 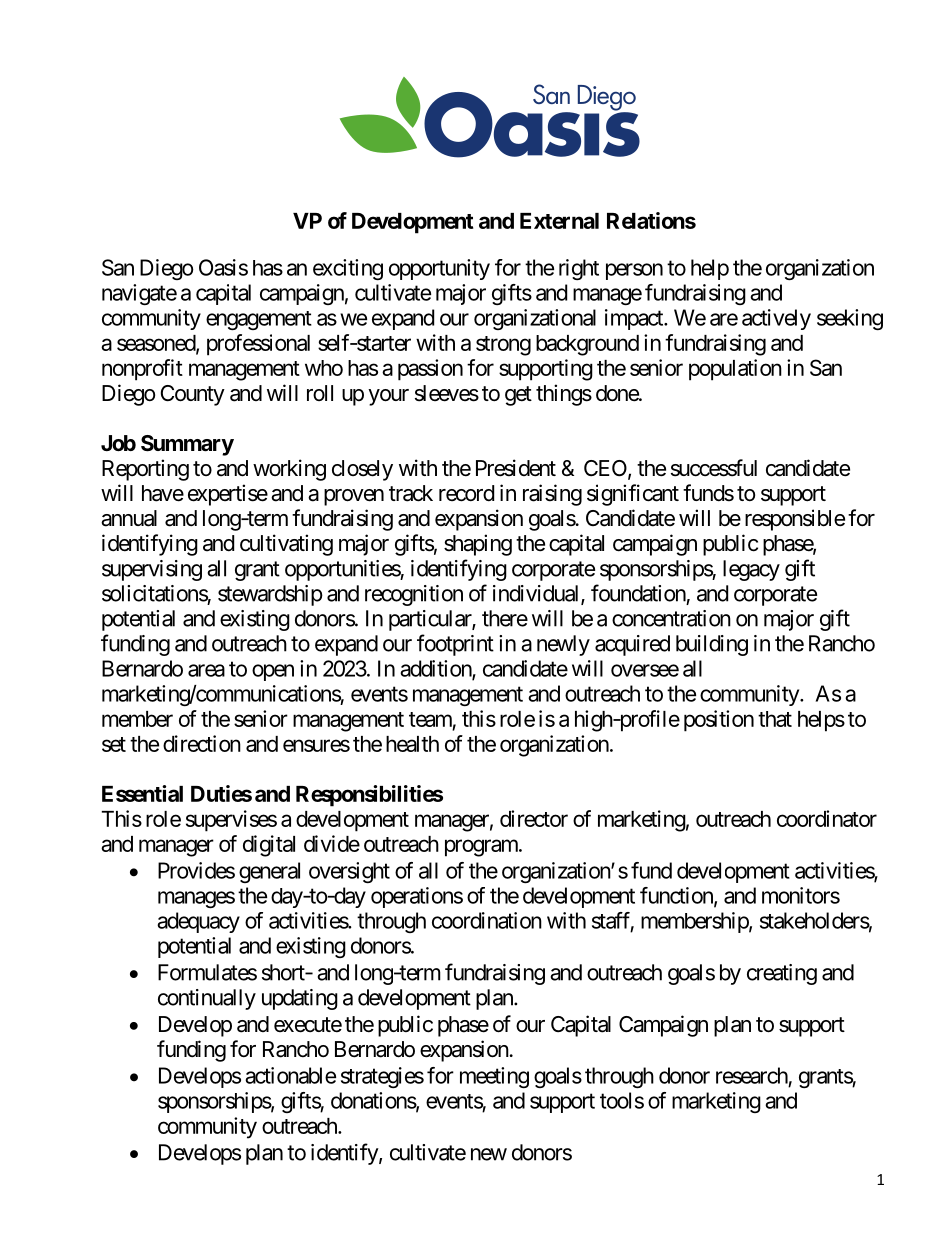 What do you see at coordinates (439, 269) in the screenshot?
I see `opportunity` at bounding box center [439, 269].
